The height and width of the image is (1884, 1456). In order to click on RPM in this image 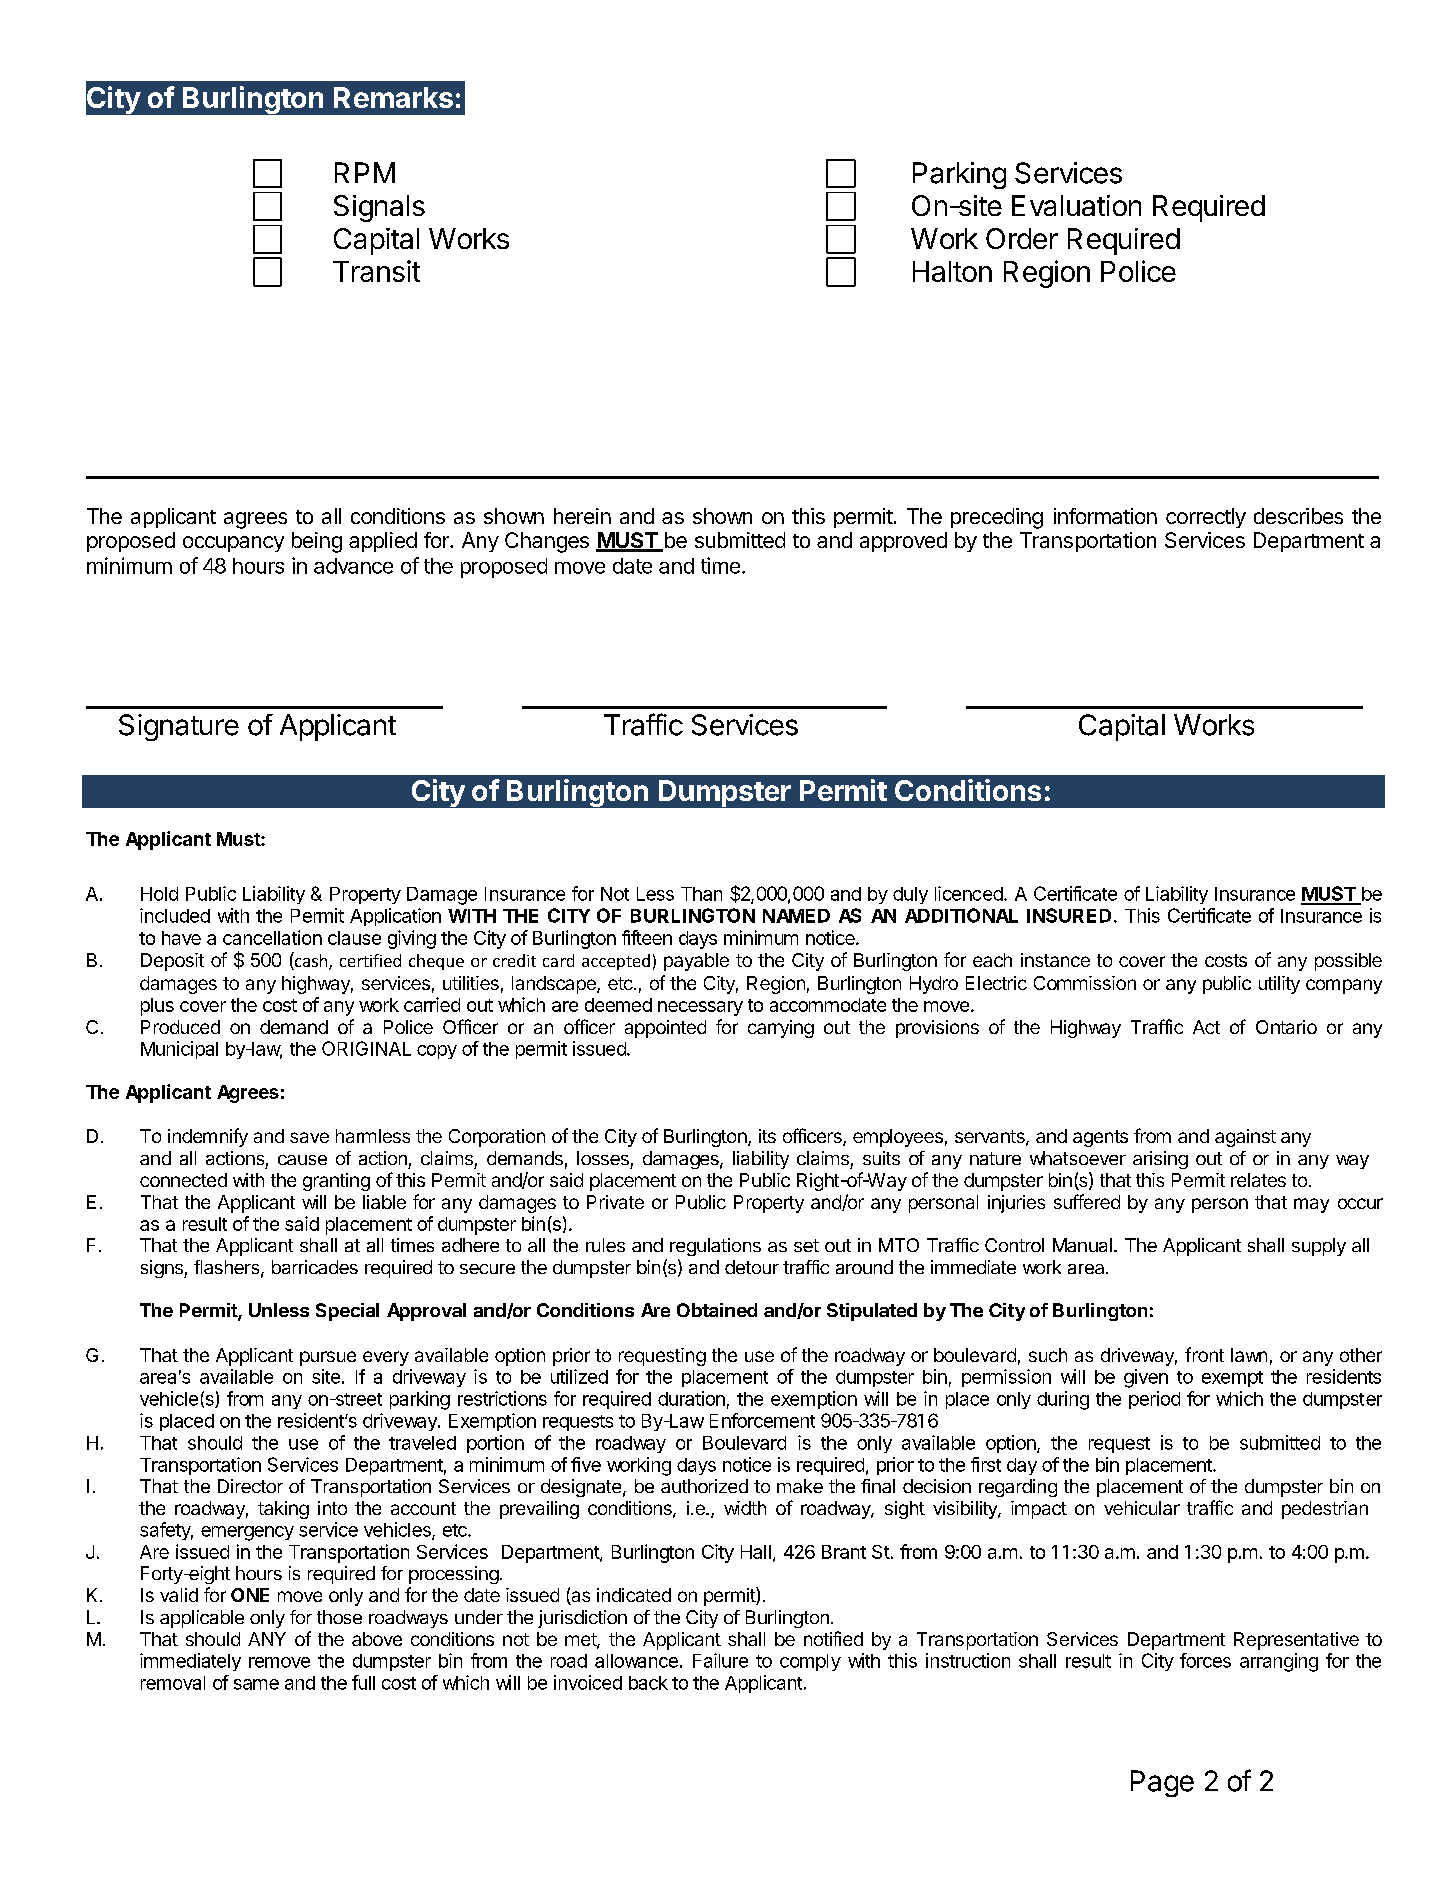, I will do `click(365, 172)`.
